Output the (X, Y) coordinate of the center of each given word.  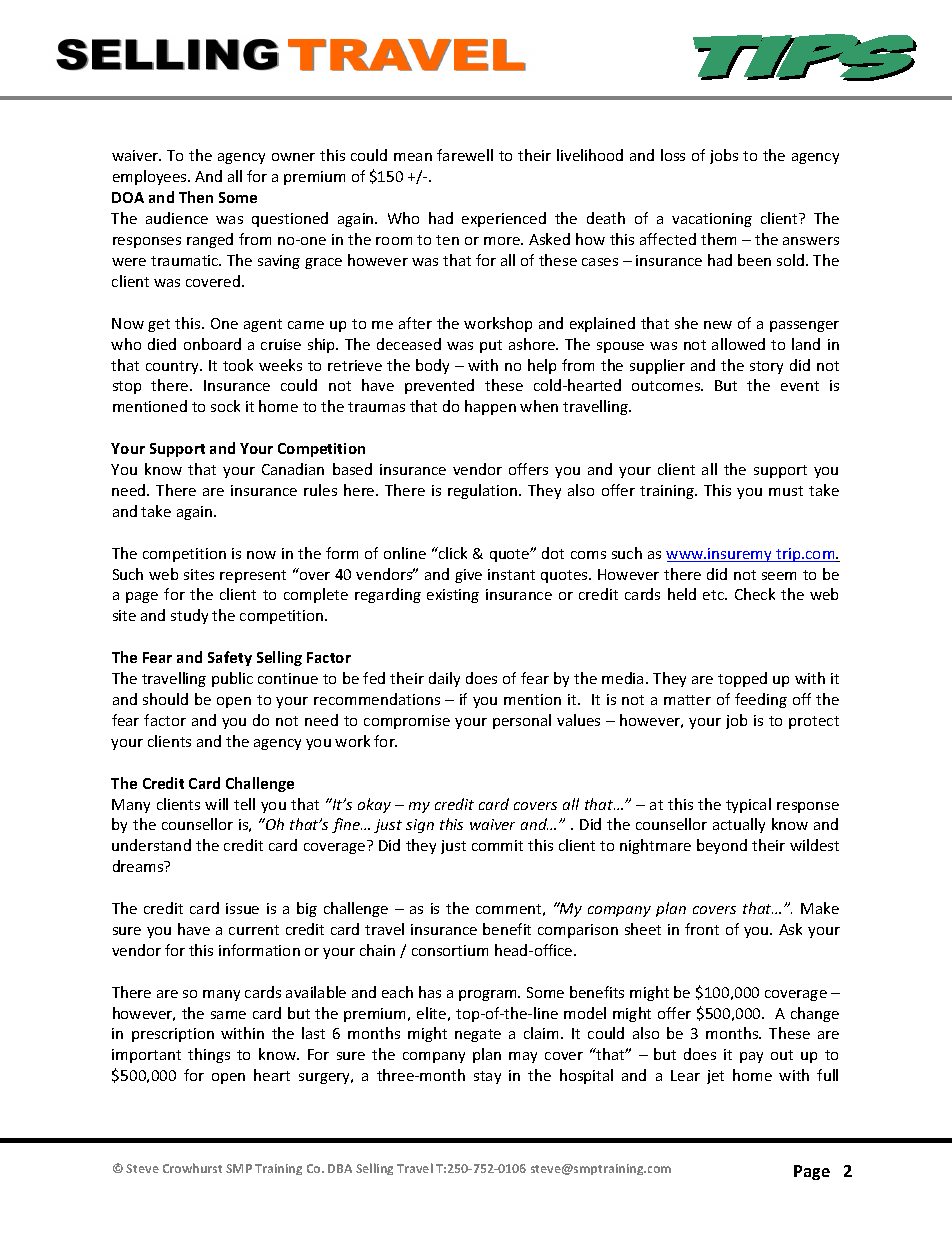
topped (742, 679)
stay (487, 1077)
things (209, 1055)
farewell (465, 155)
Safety (230, 658)
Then (196, 197)
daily (444, 679)
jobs (724, 156)
